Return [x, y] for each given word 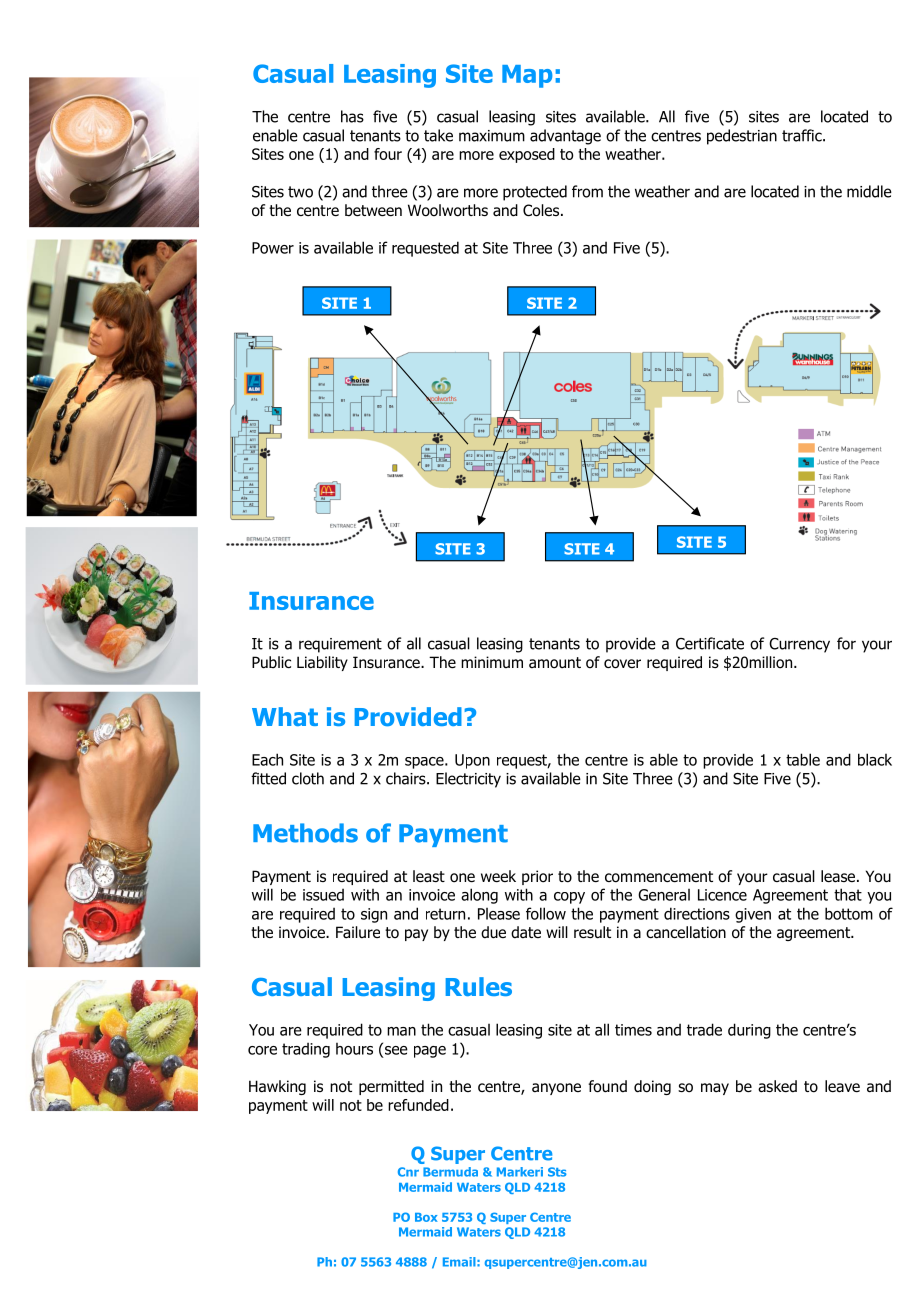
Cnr [408, 1172]
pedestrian [742, 137]
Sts [557, 1172]
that [848, 894]
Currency [799, 645]
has [352, 116]
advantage [565, 137]
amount [555, 663]
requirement [340, 645]
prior [537, 877]
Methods [305, 833]
